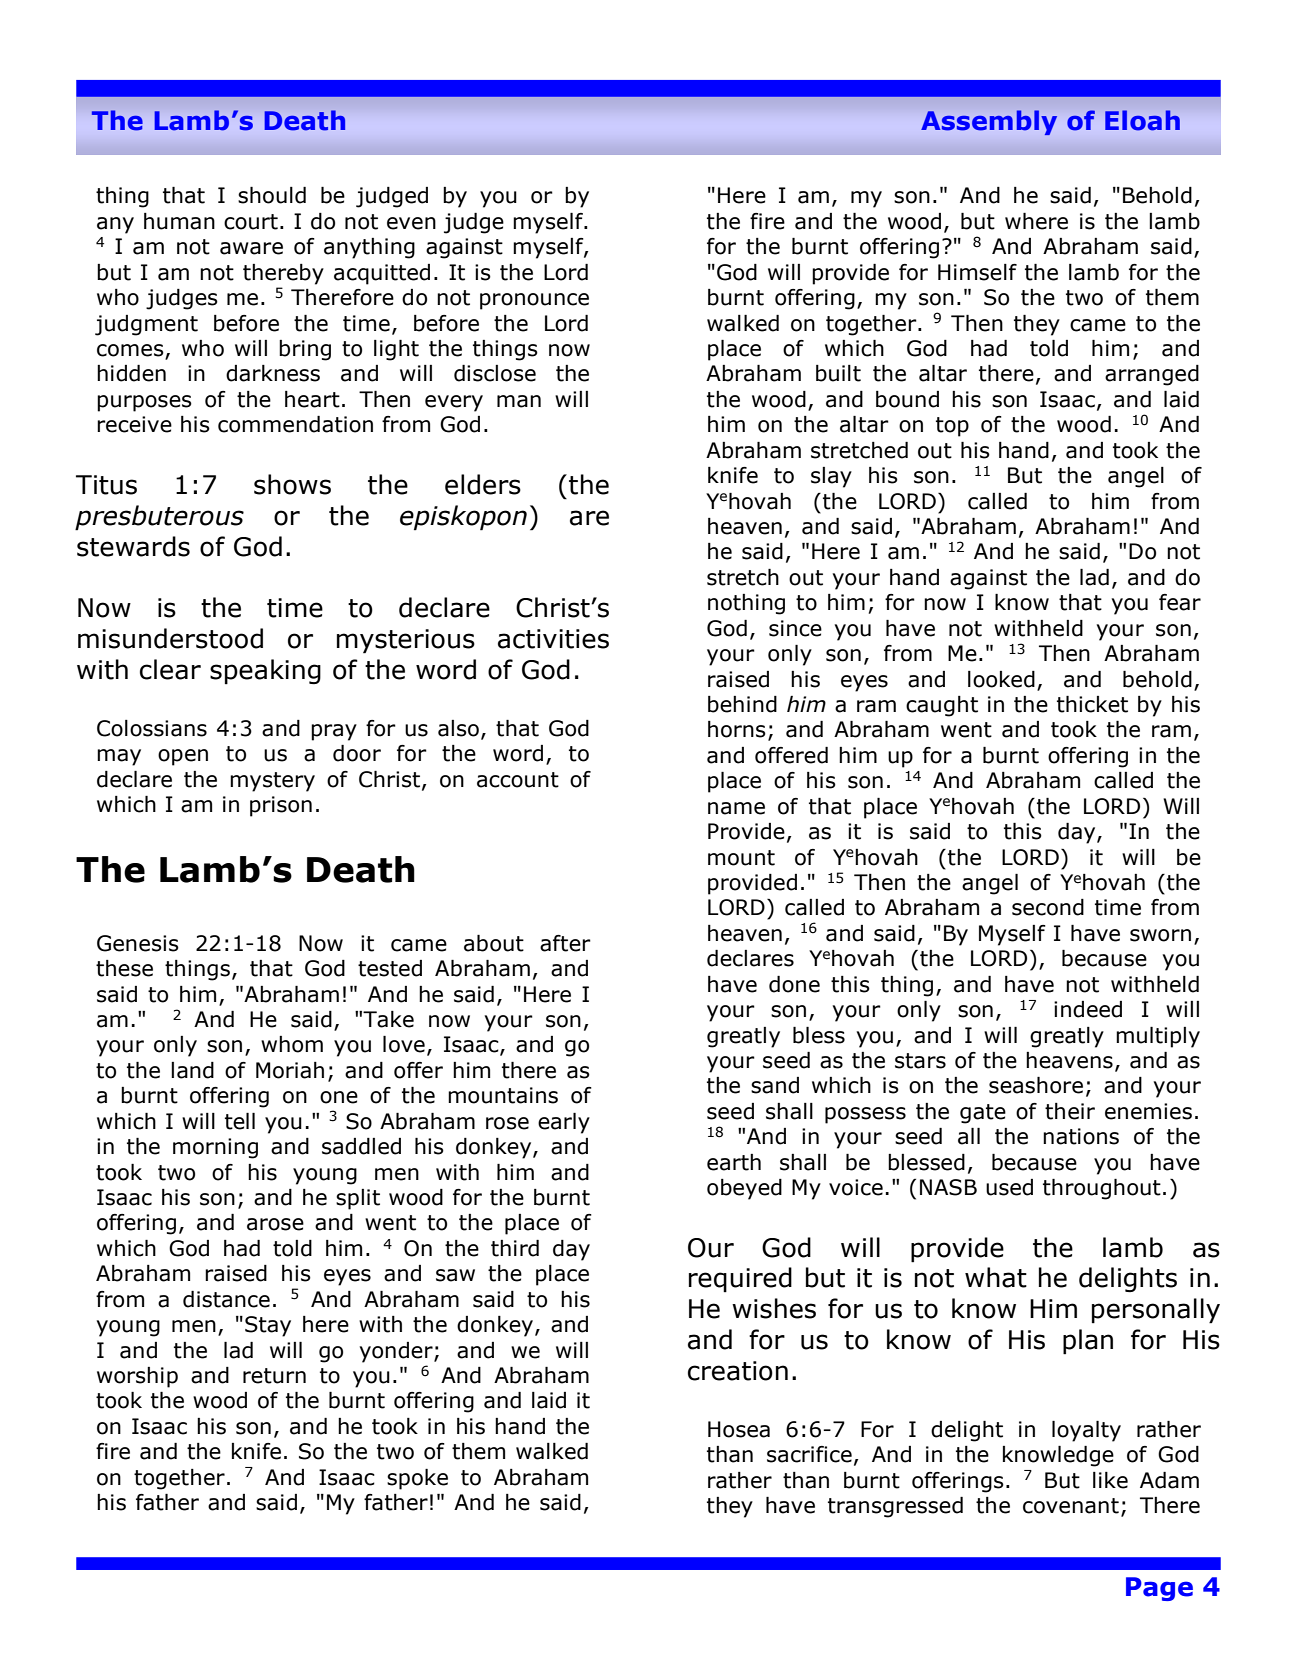 The image size is (1297, 1678). What do you see at coordinates (1048, 907) in the screenshot?
I see `second` at bounding box center [1048, 907].
